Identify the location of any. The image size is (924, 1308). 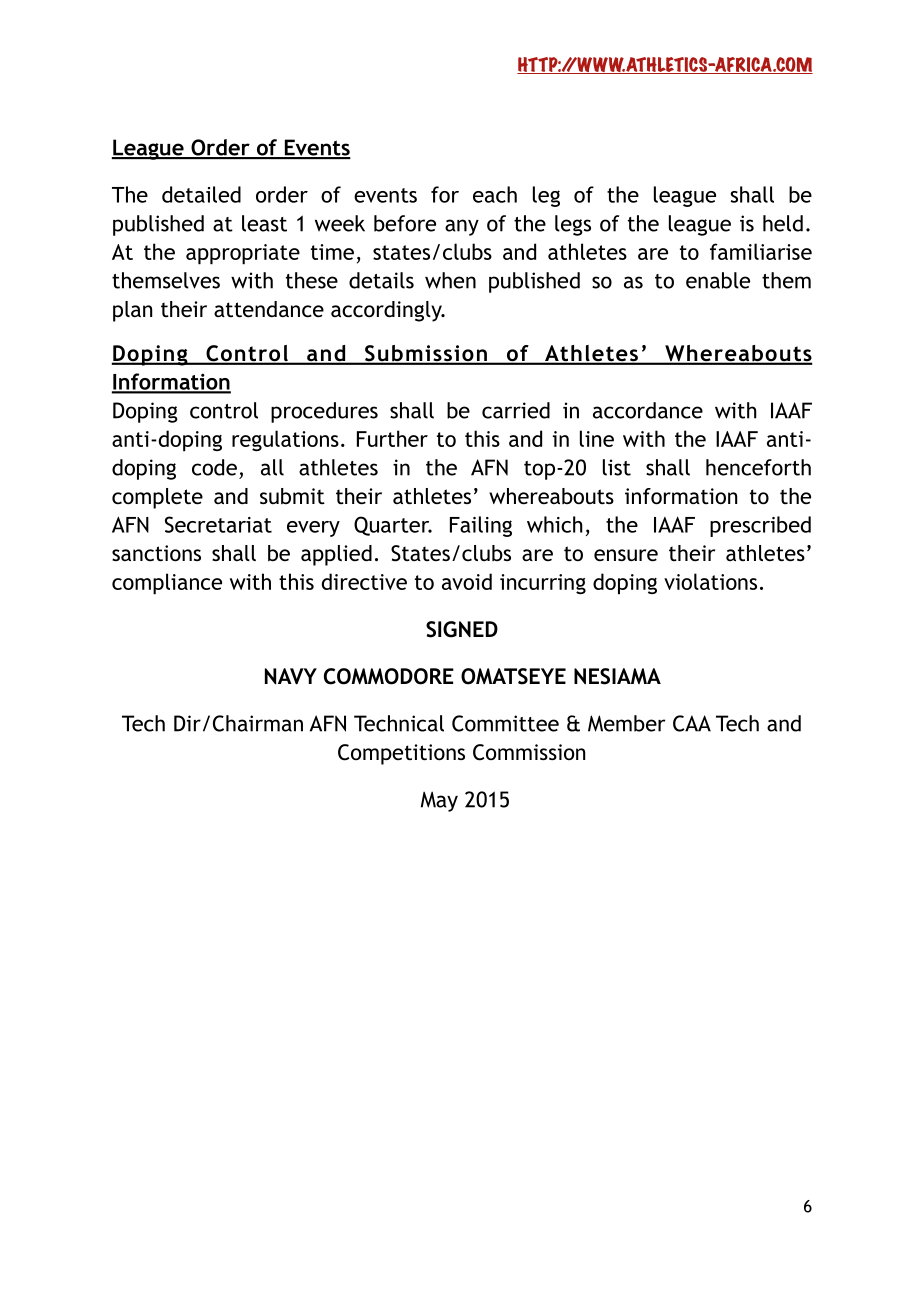
(462, 227).
